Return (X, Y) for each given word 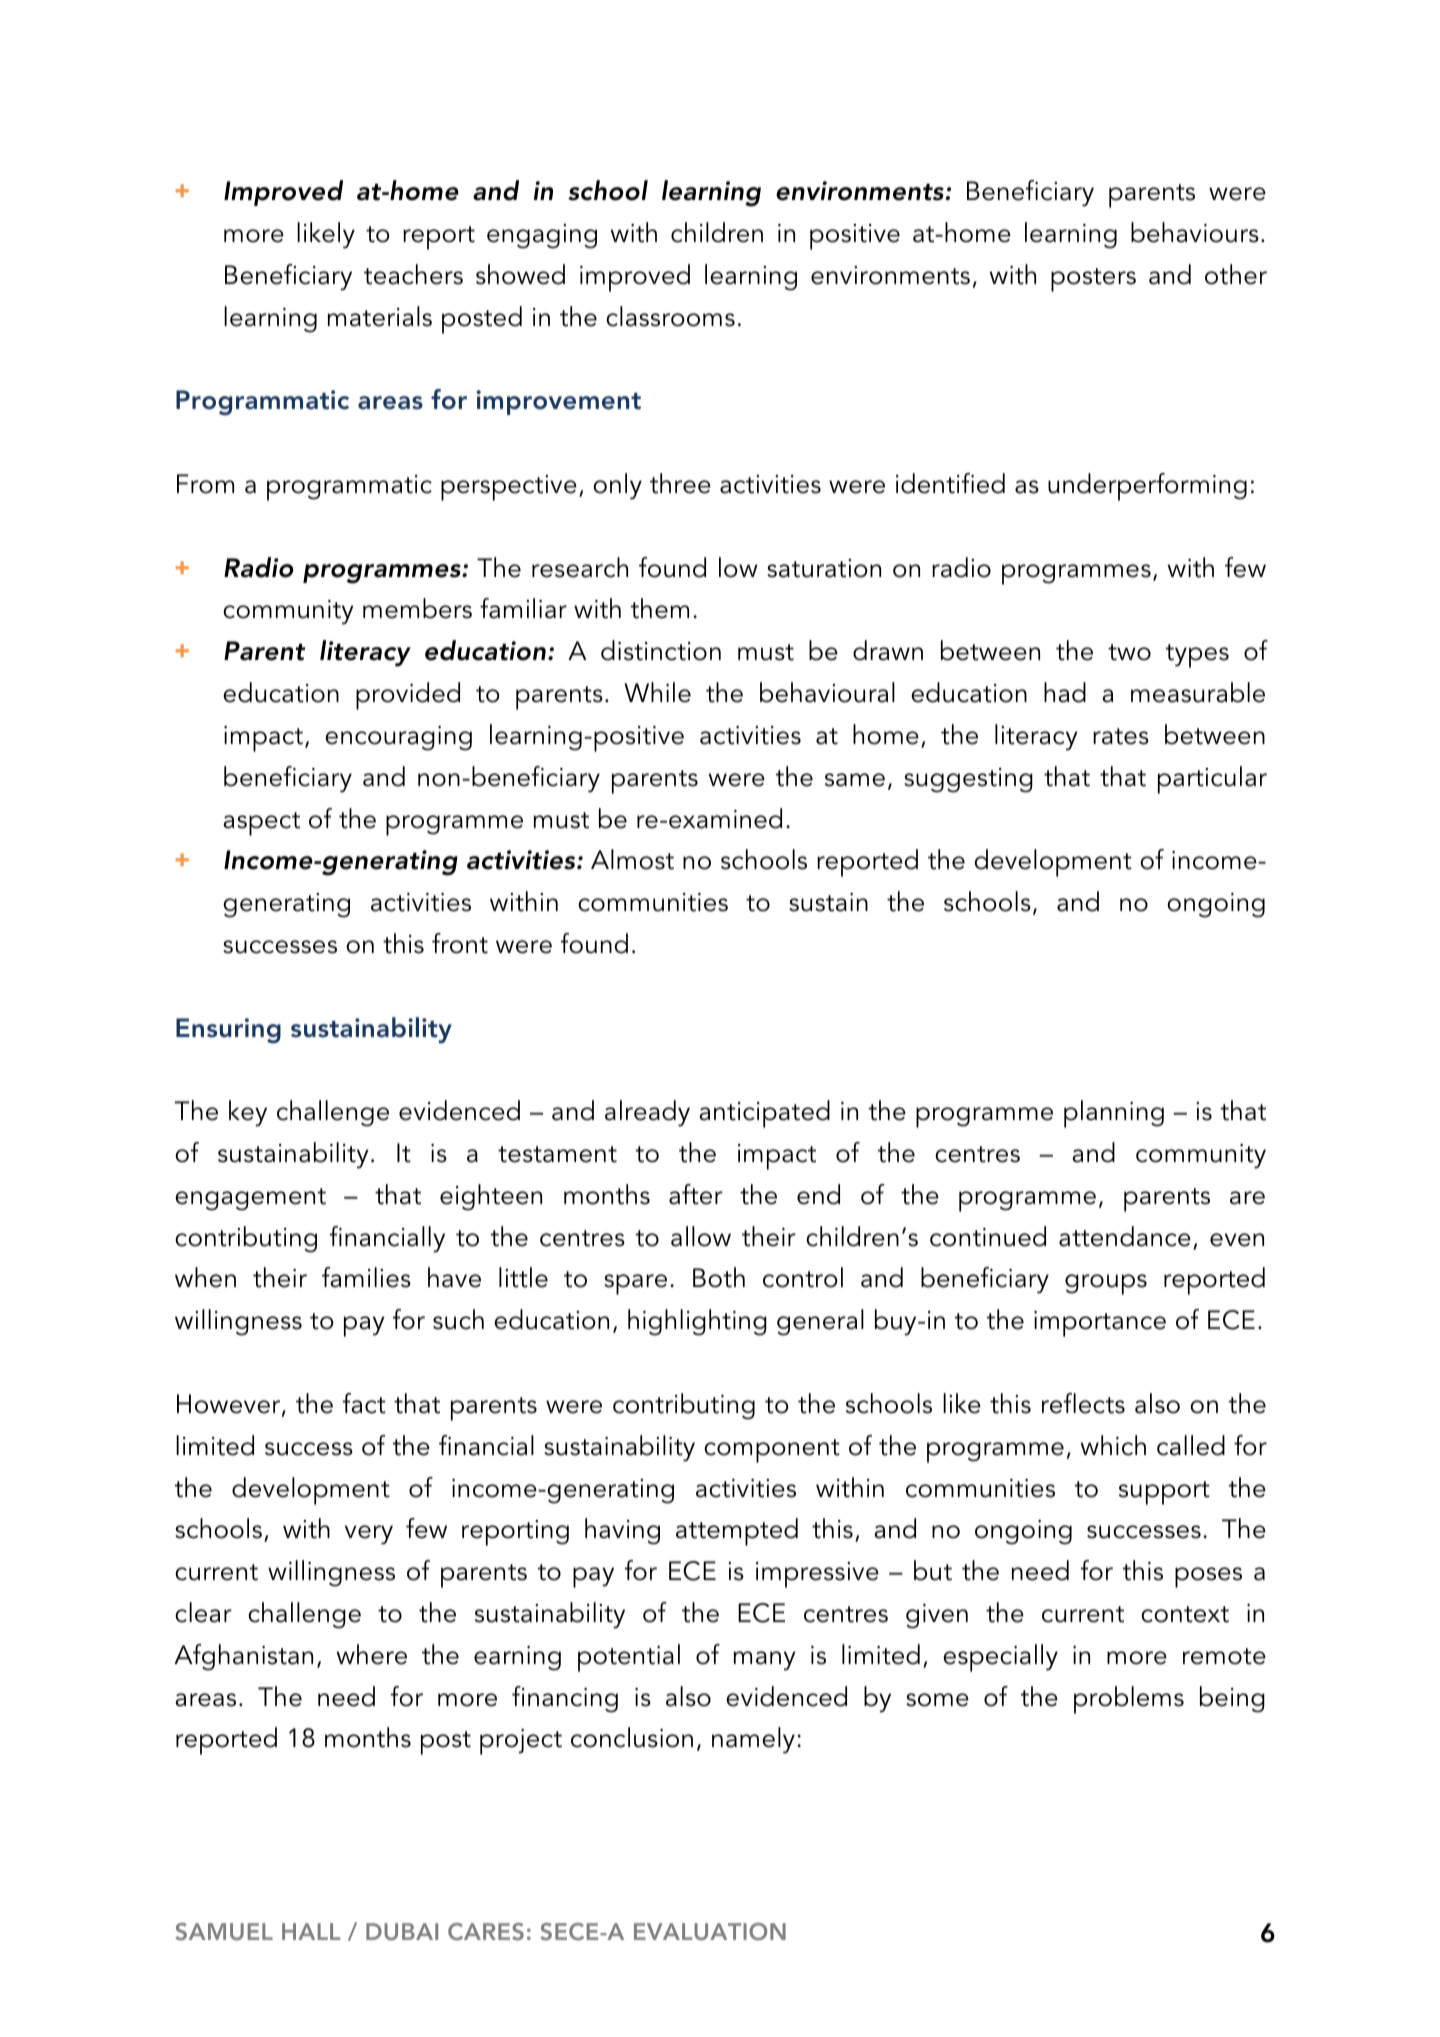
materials (379, 316)
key (248, 1113)
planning (1114, 1114)
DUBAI (402, 1932)
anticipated (764, 1114)
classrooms (670, 316)
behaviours (1195, 232)
